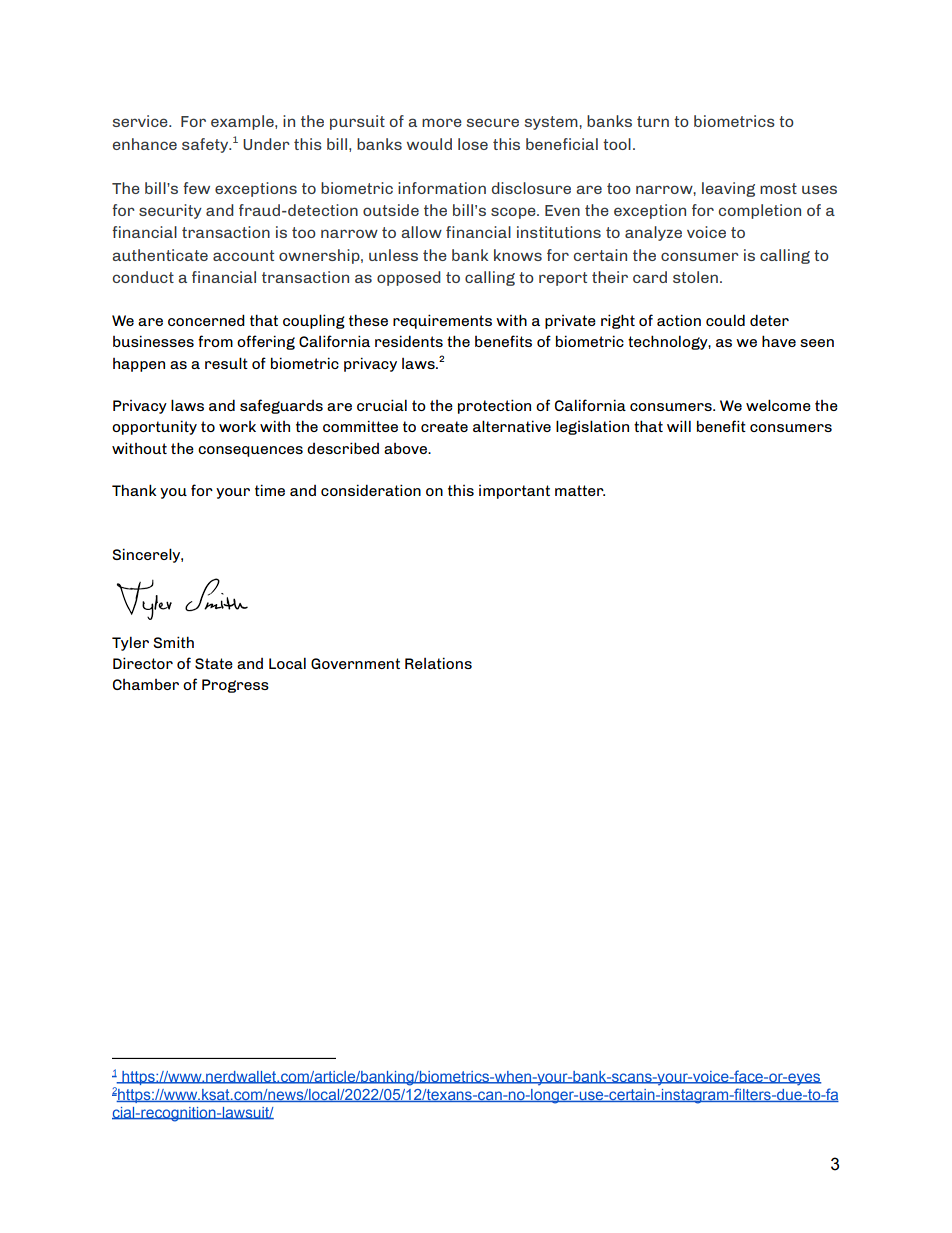 Image resolution: width=952 pixels, height=1233 pixels. What do you see at coordinates (514, 492) in the image?
I see `important` at bounding box center [514, 492].
